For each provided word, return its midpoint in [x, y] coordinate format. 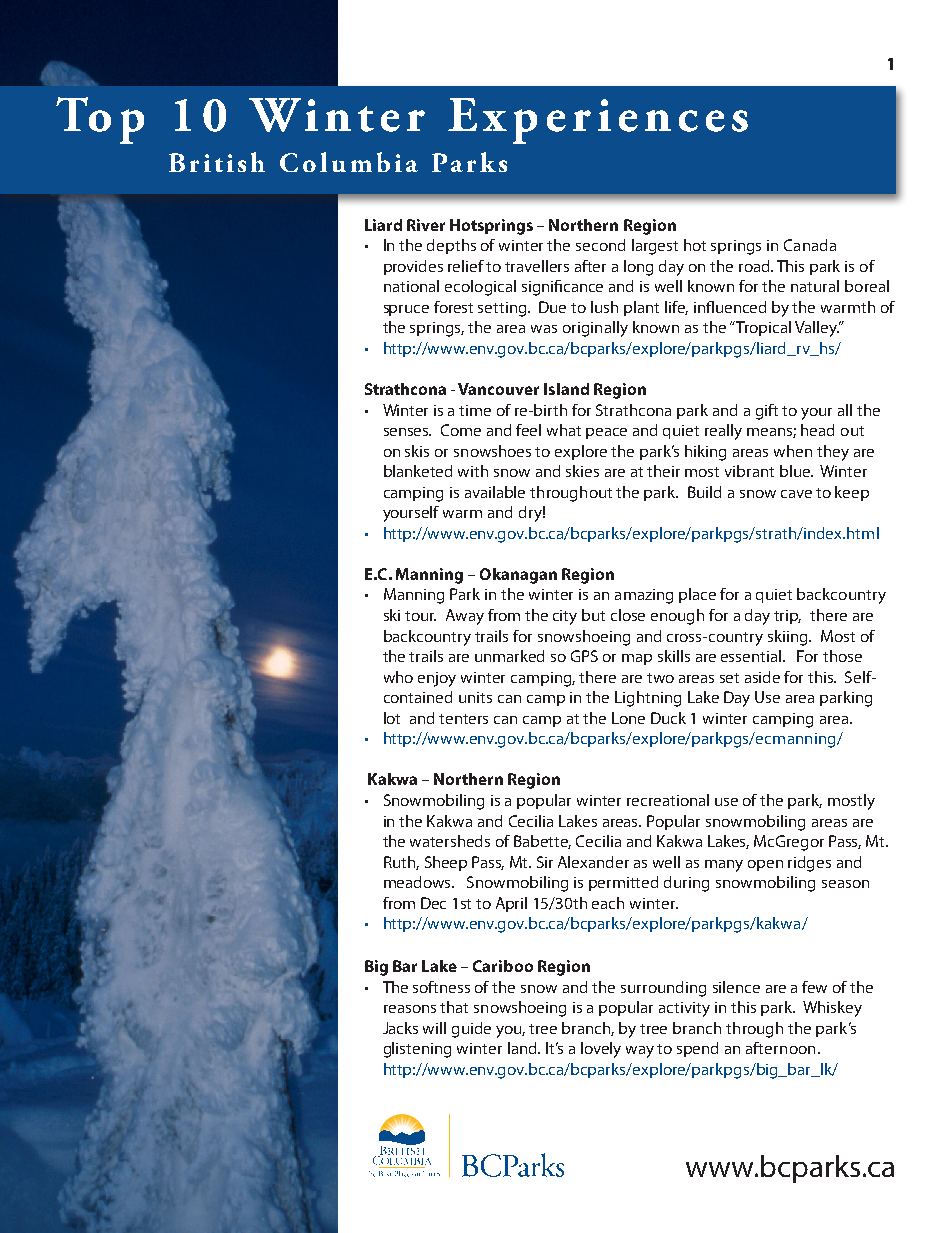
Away [465, 617]
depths [451, 246]
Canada [810, 245]
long [638, 268]
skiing [789, 638]
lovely [601, 1050]
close [628, 615]
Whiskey [832, 1009]
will [434, 1028]
